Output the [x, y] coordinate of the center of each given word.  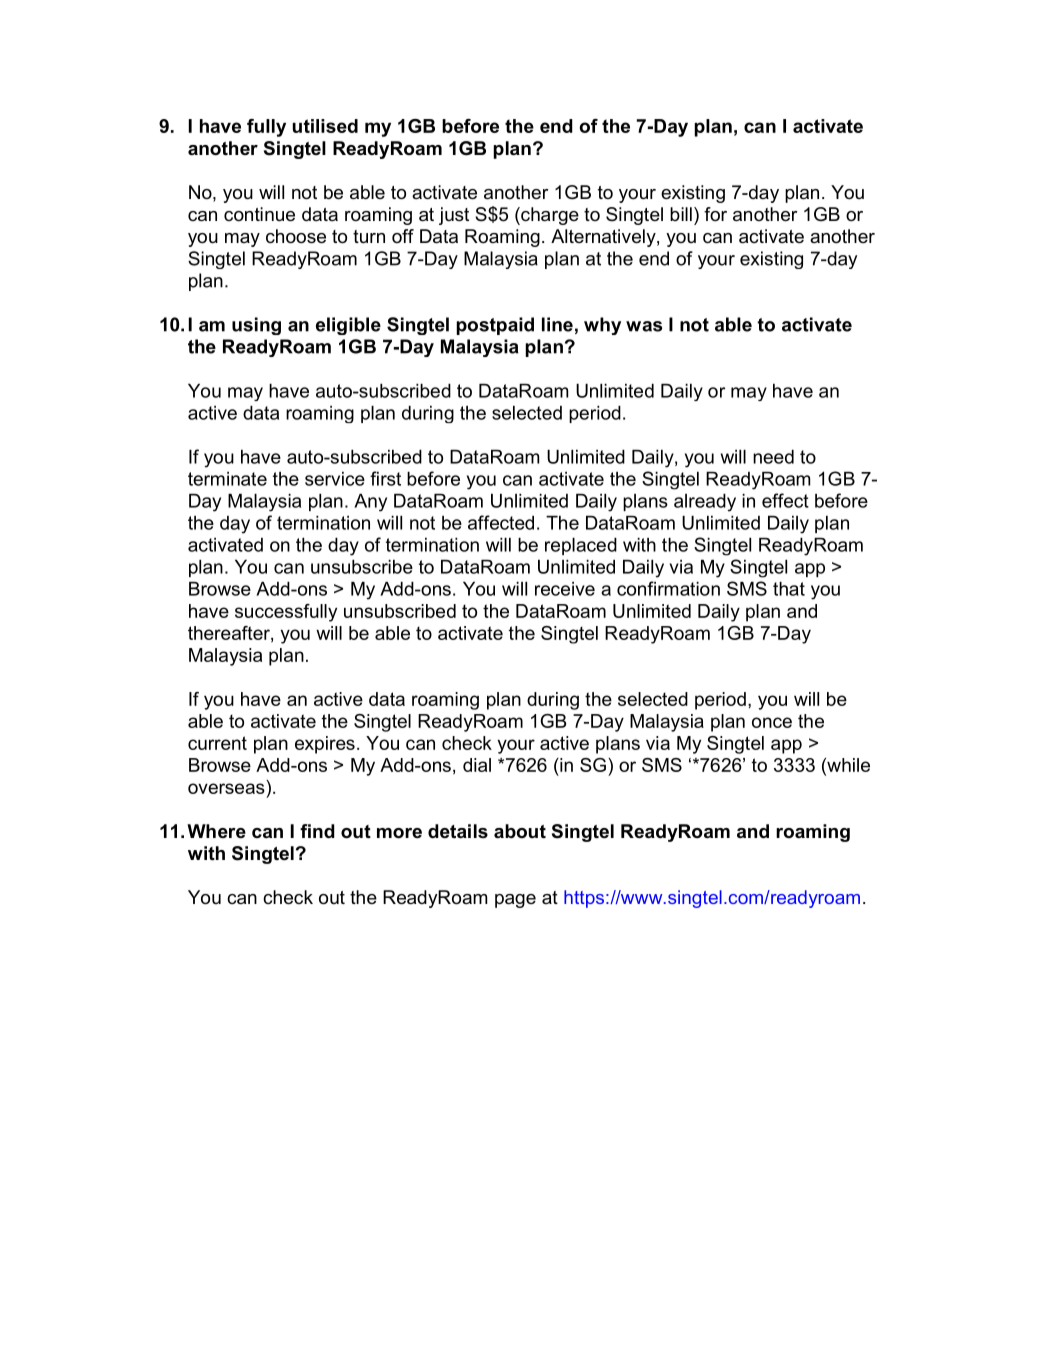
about [520, 831]
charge [549, 216]
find [317, 831]
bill [681, 214]
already [705, 503]
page [515, 901]
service [335, 479]
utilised [325, 126]
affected [501, 522]
